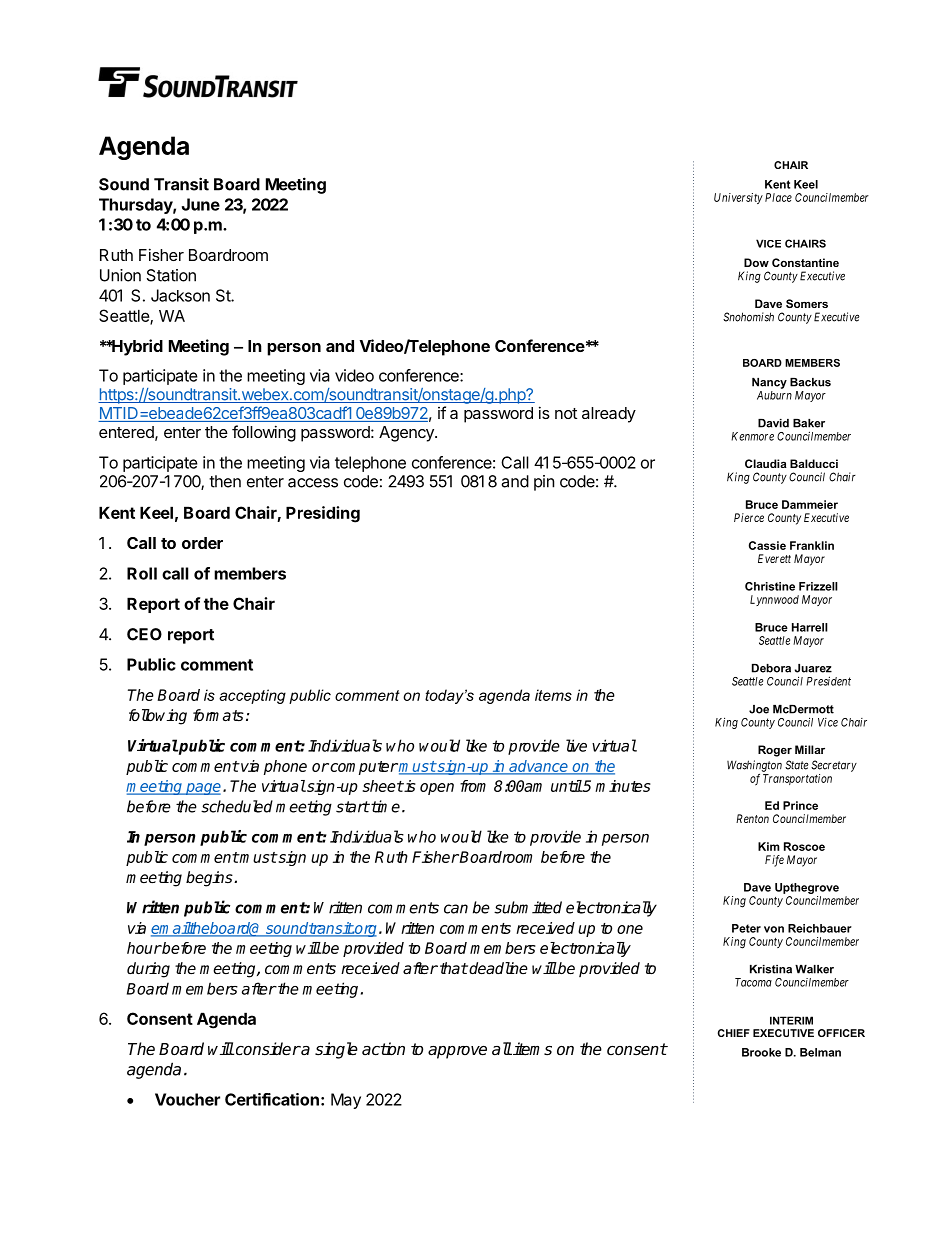 The width and height of the screenshot is (952, 1233). I want to click on June, so click(201, 204).
